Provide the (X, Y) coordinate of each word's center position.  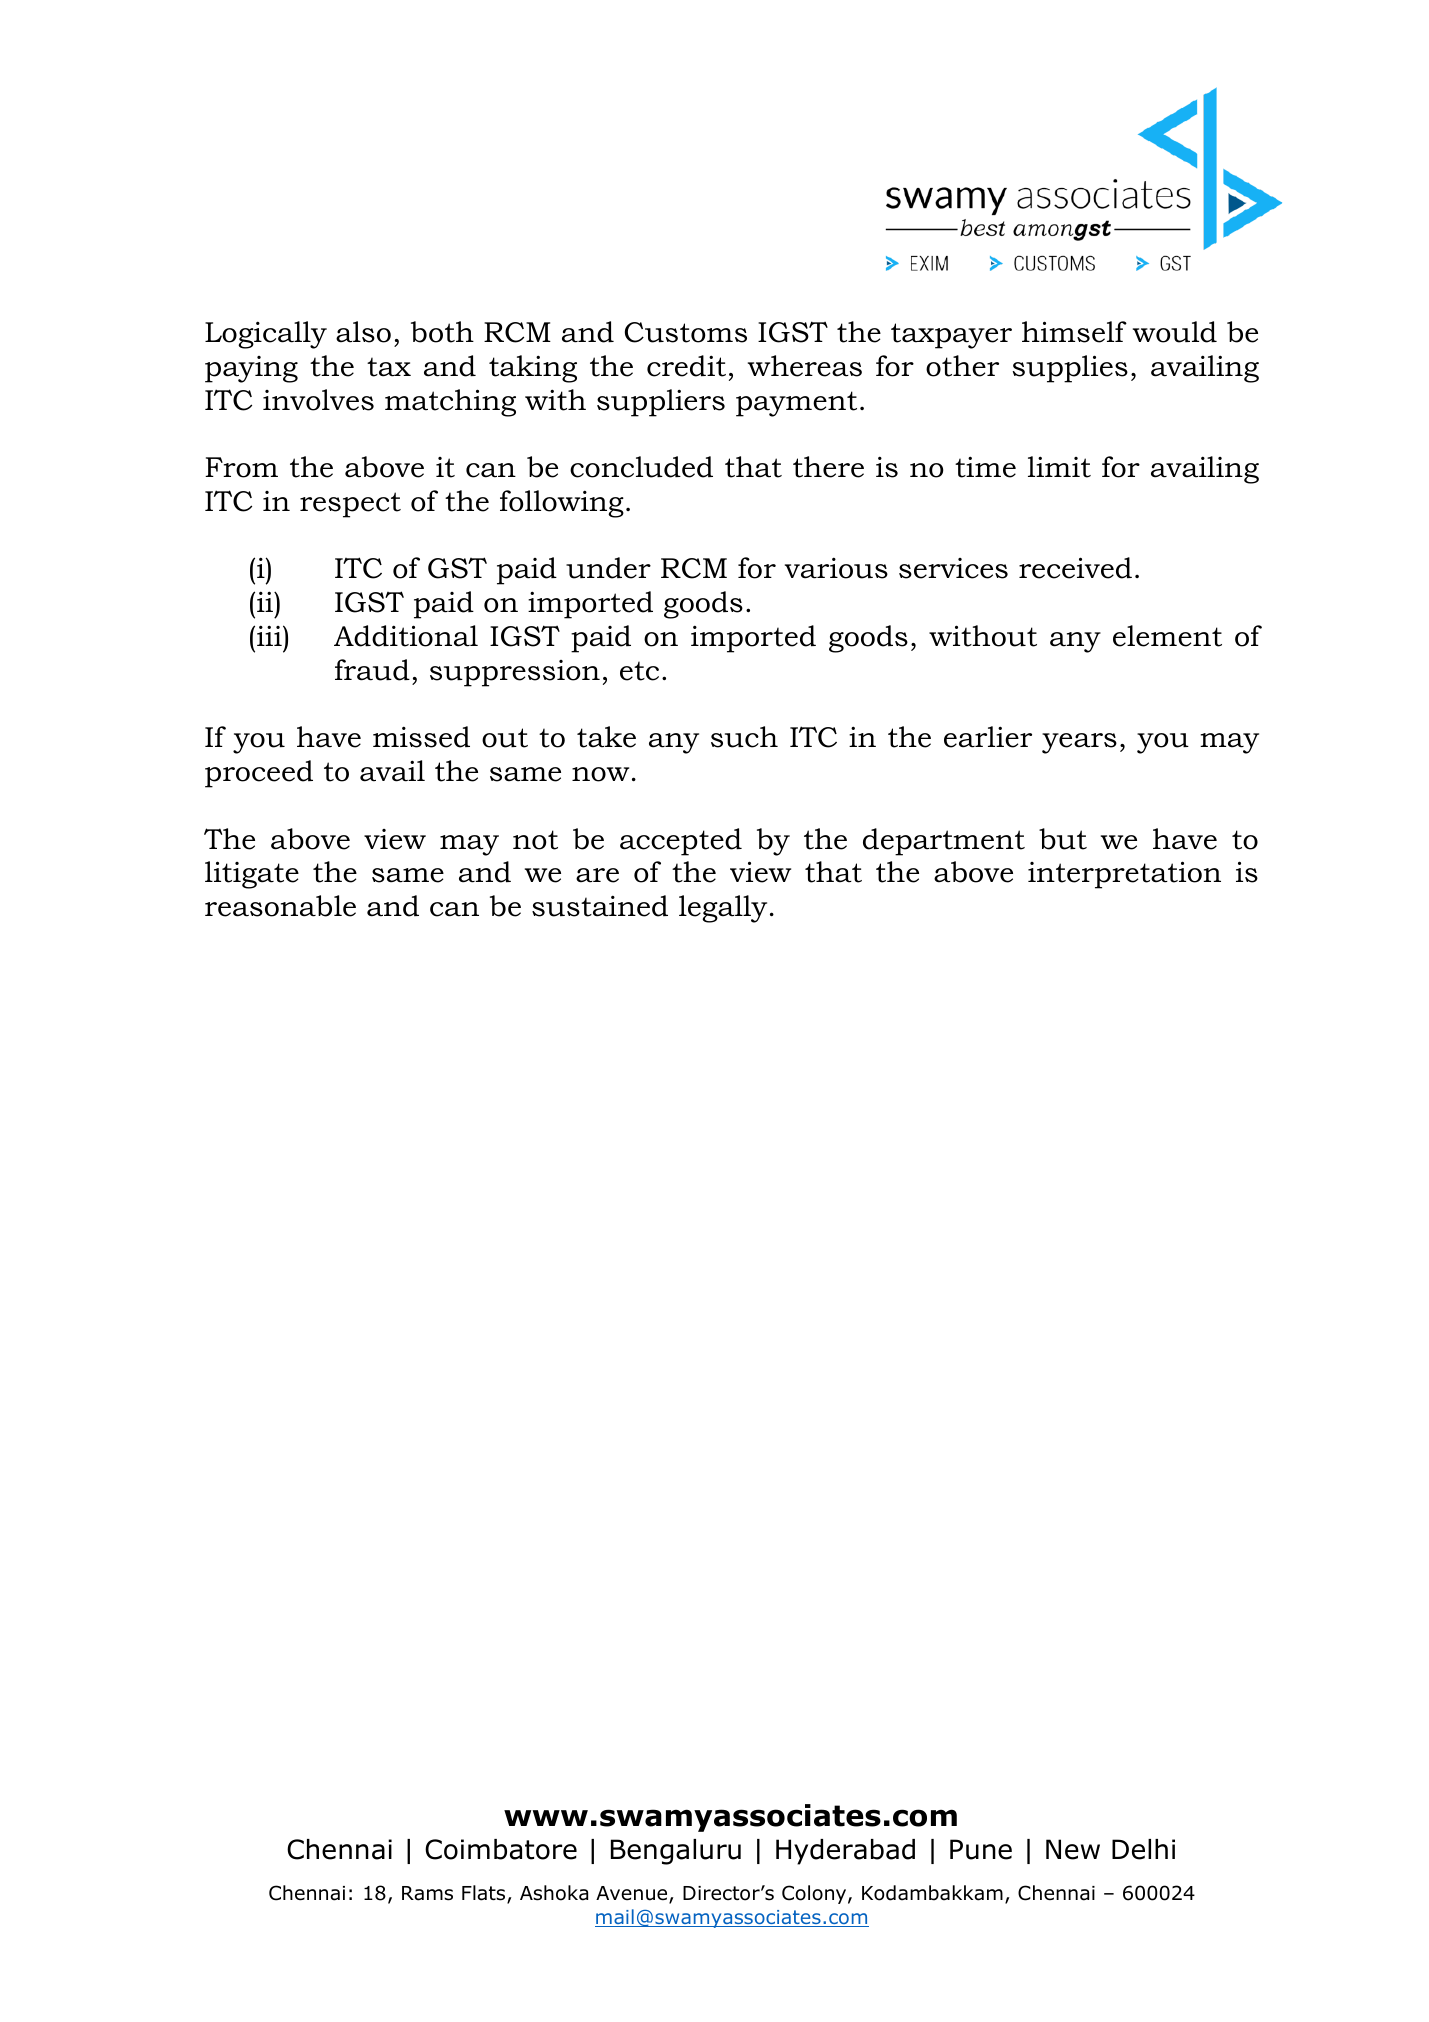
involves (318, 400)
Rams (427, 1893)
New (1073, 1849)
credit (686, 366)
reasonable (280, 906)
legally (723, 909)
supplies (1070, 369)
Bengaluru (676, 1852)
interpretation (1124, 875)
